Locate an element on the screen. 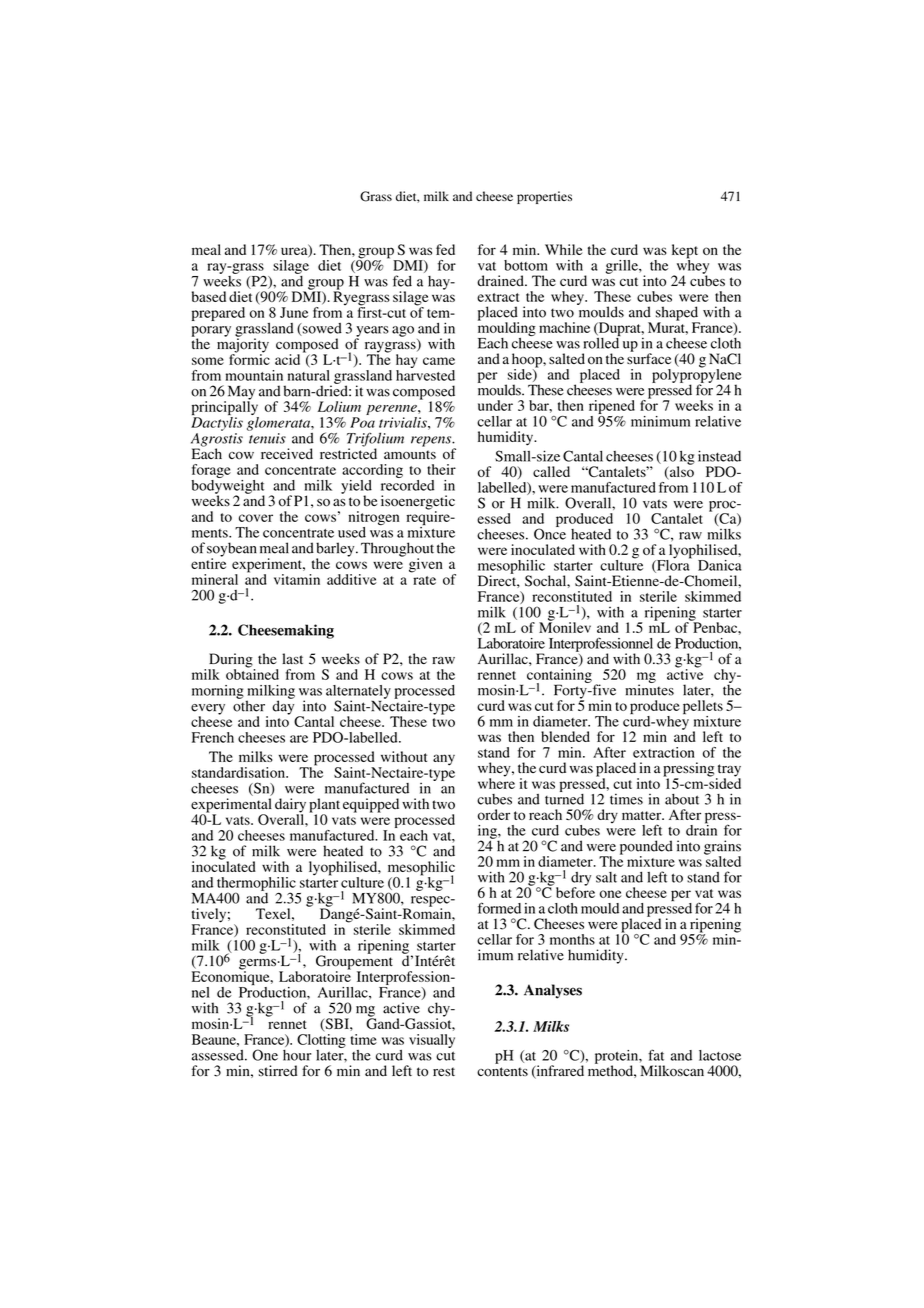 This screenshot has height=1308, width=924. bottom is located at coordinates (526, 265).
